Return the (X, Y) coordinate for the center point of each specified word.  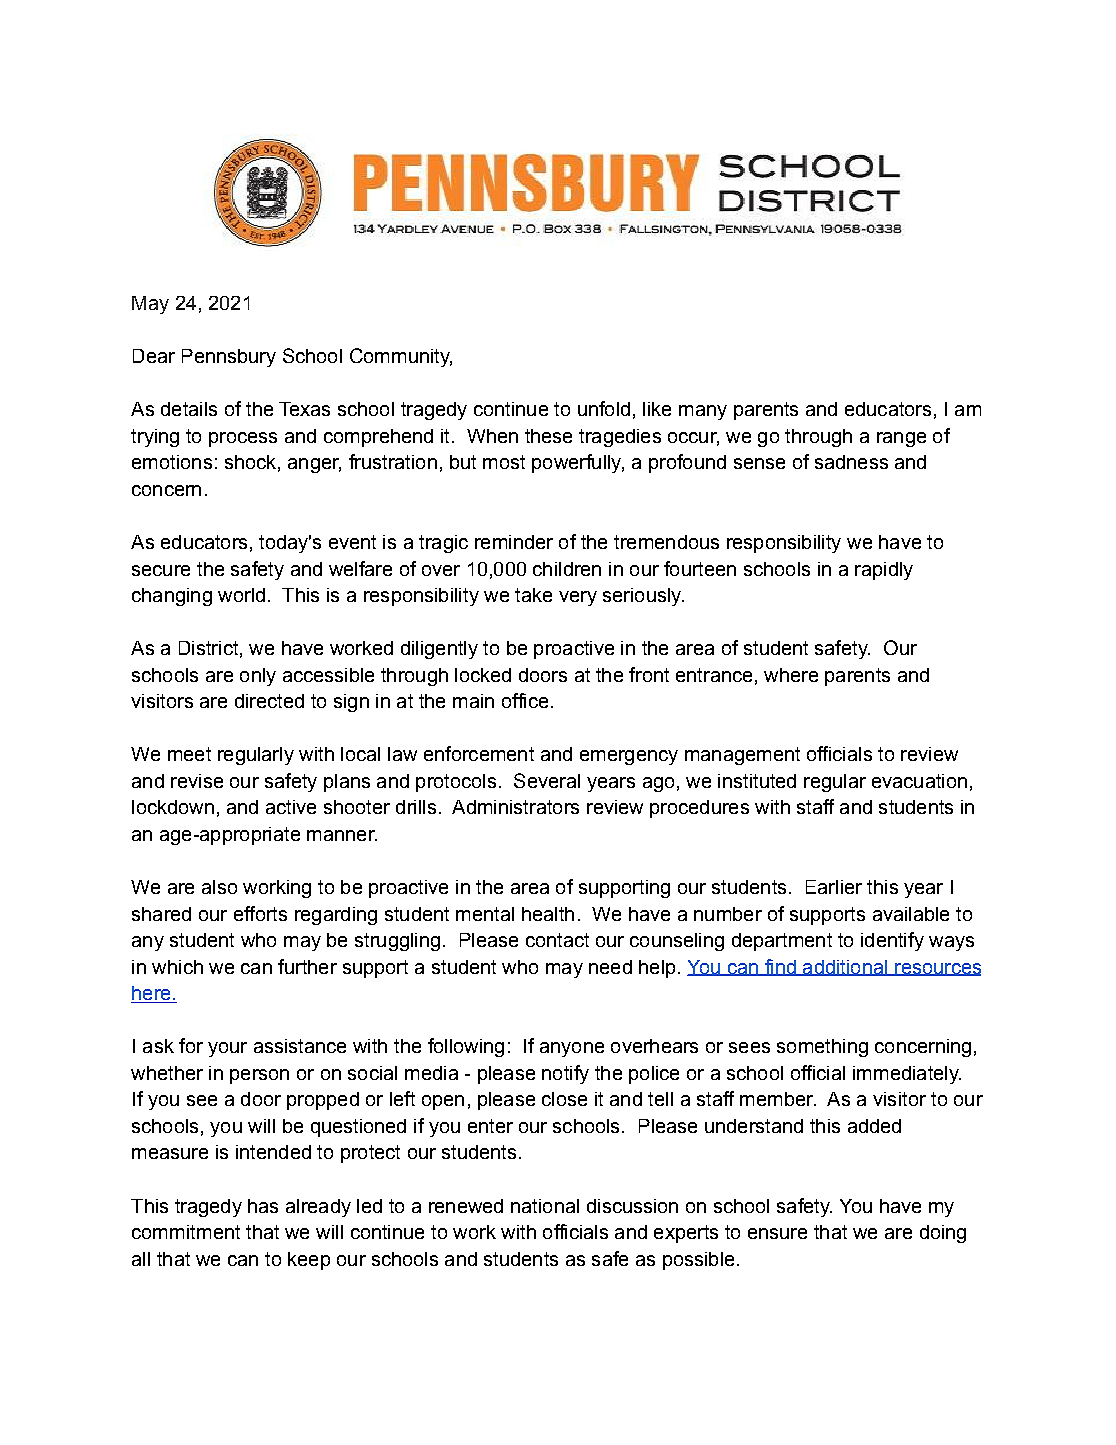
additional (845, 968)
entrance (714, 675)
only (258, 677)
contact (557, 940)
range (901, 439)
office (525, 700)
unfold (604, 408)
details (189, 409)
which (177, 967)
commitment (186, 1232)
